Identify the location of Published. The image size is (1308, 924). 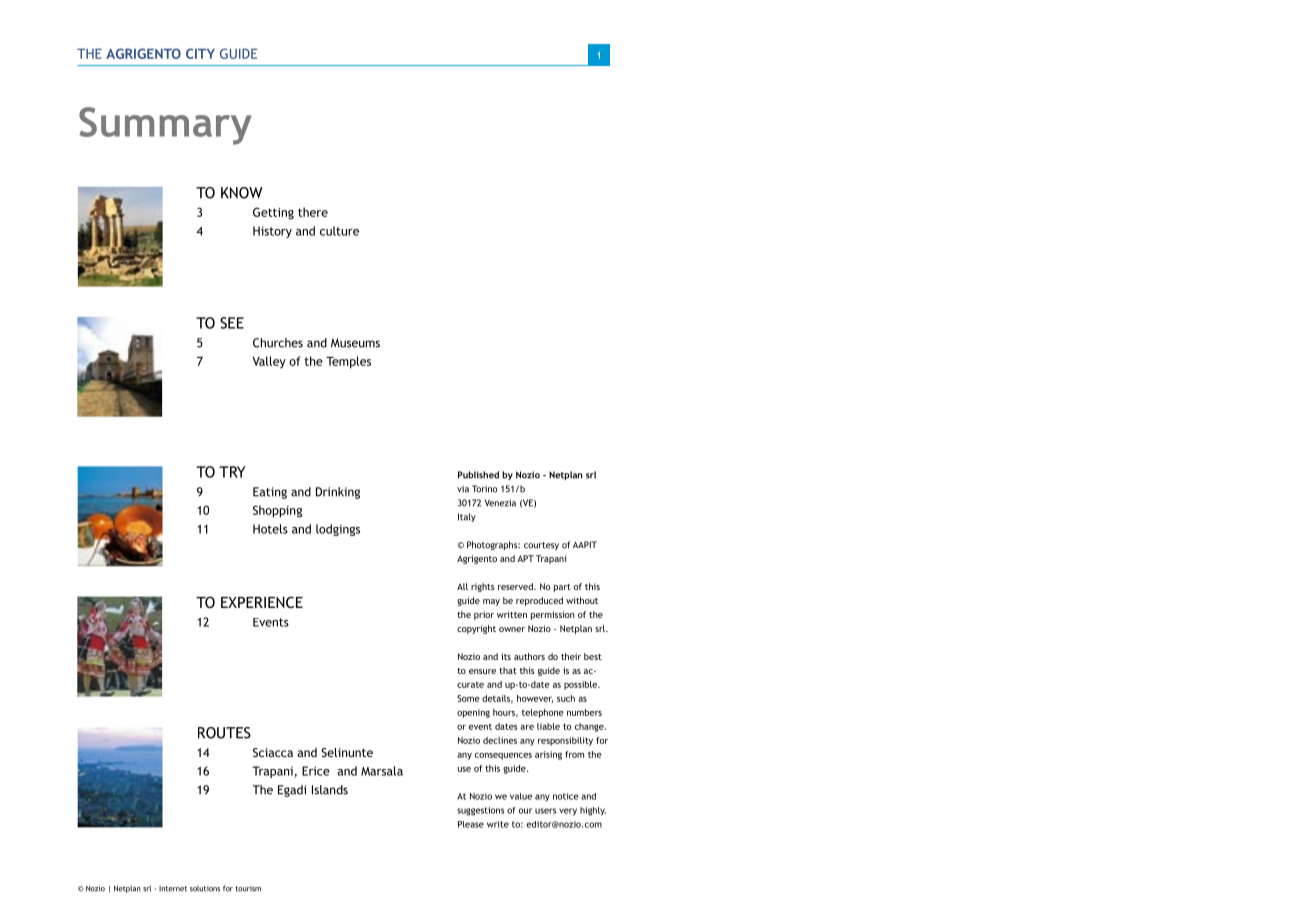
(478, 475).
